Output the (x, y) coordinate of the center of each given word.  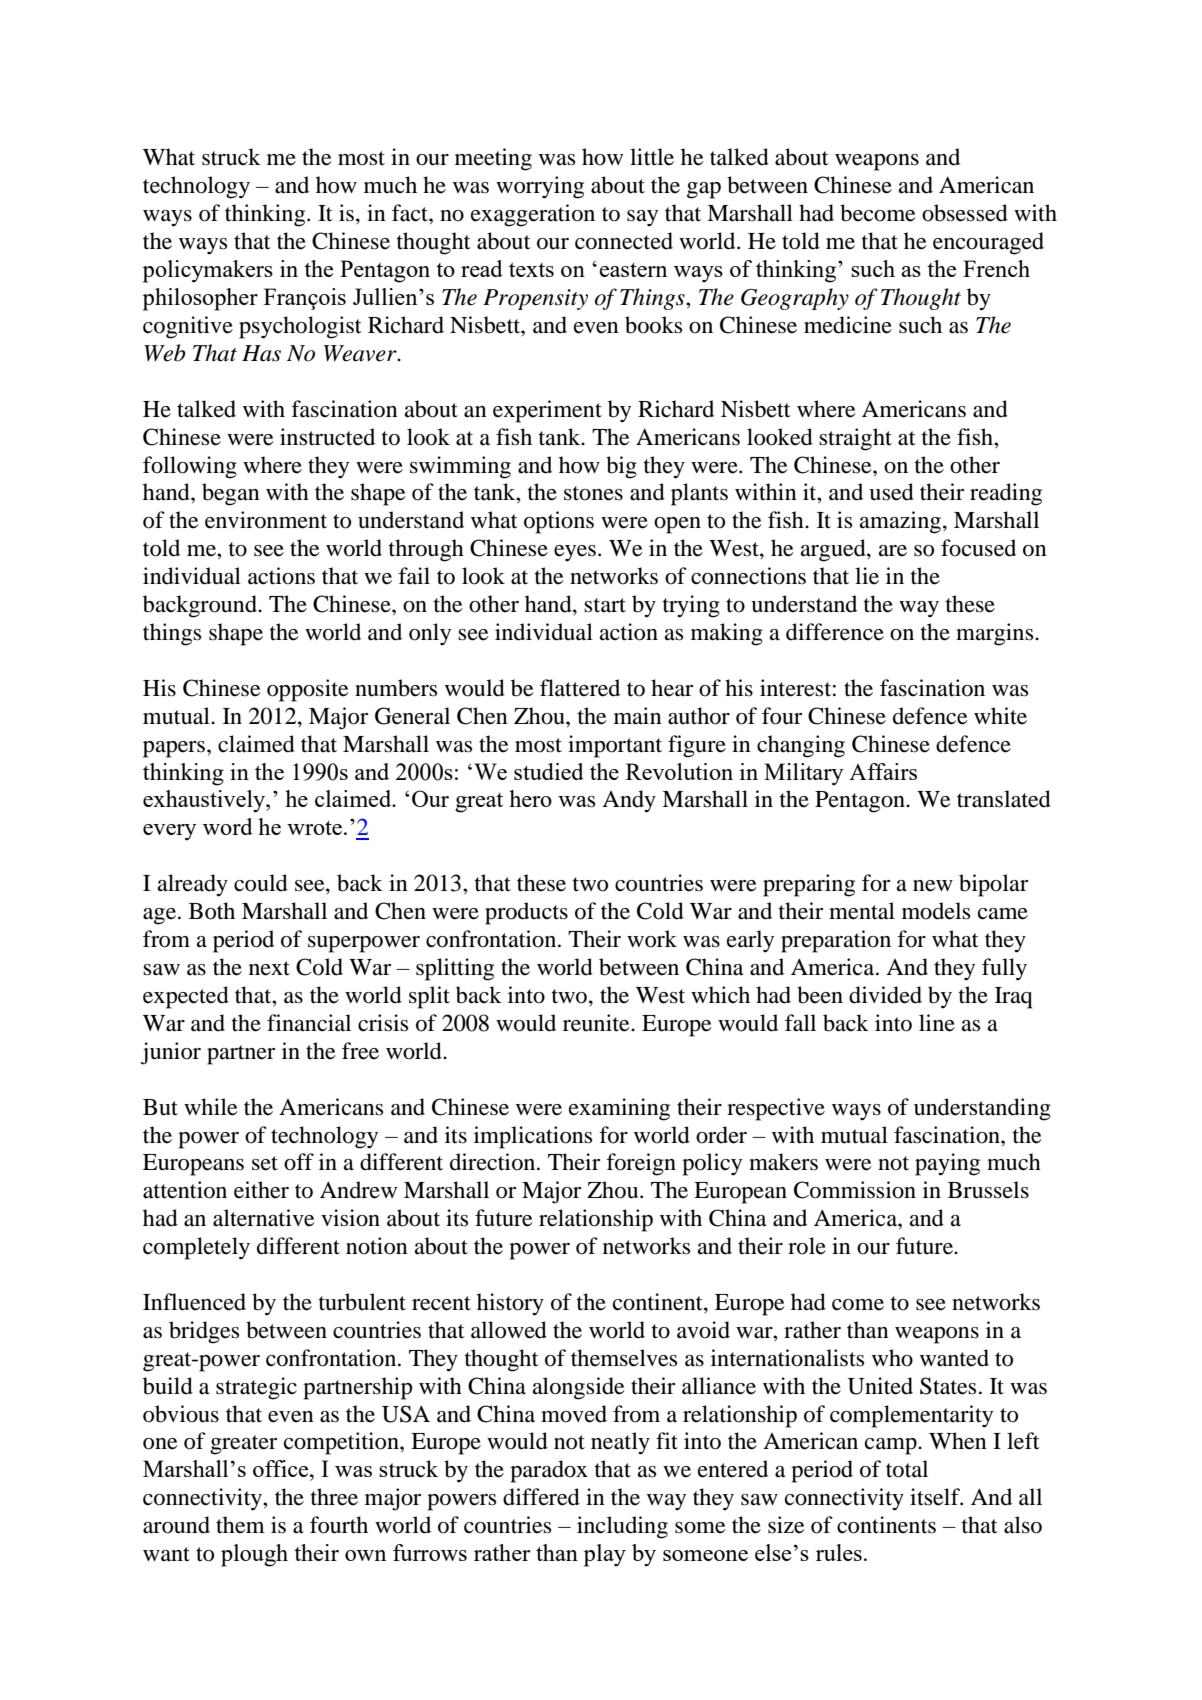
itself (936, 1497)
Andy (629, 801)
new (933, 886)
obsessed (965, 213)
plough (254, 1555)
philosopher (200, 299)
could (261, 883)
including (622, 1527)
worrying (540, 187)
